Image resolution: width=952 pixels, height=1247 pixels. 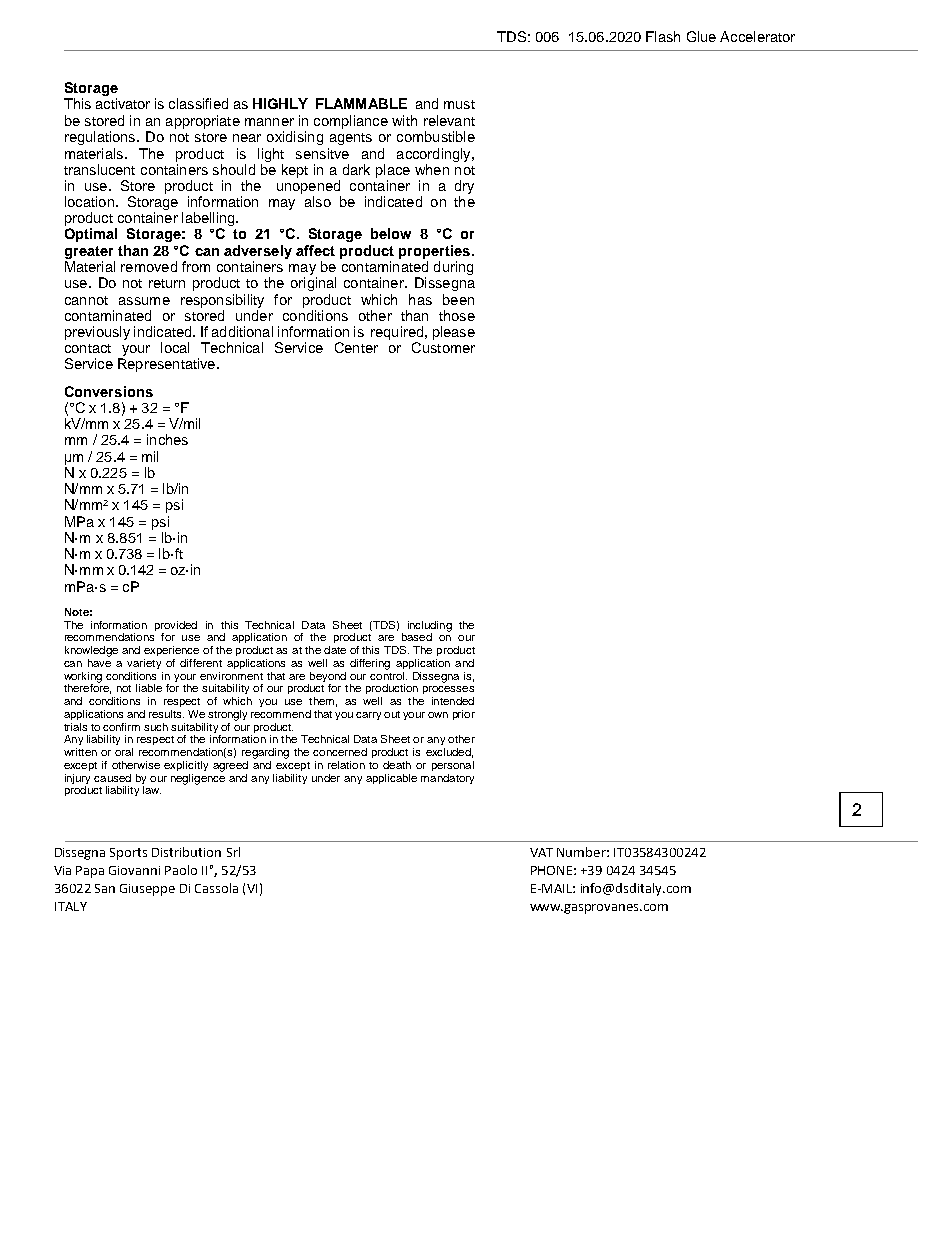 I want to click on local, so click(x=175, y=347).
